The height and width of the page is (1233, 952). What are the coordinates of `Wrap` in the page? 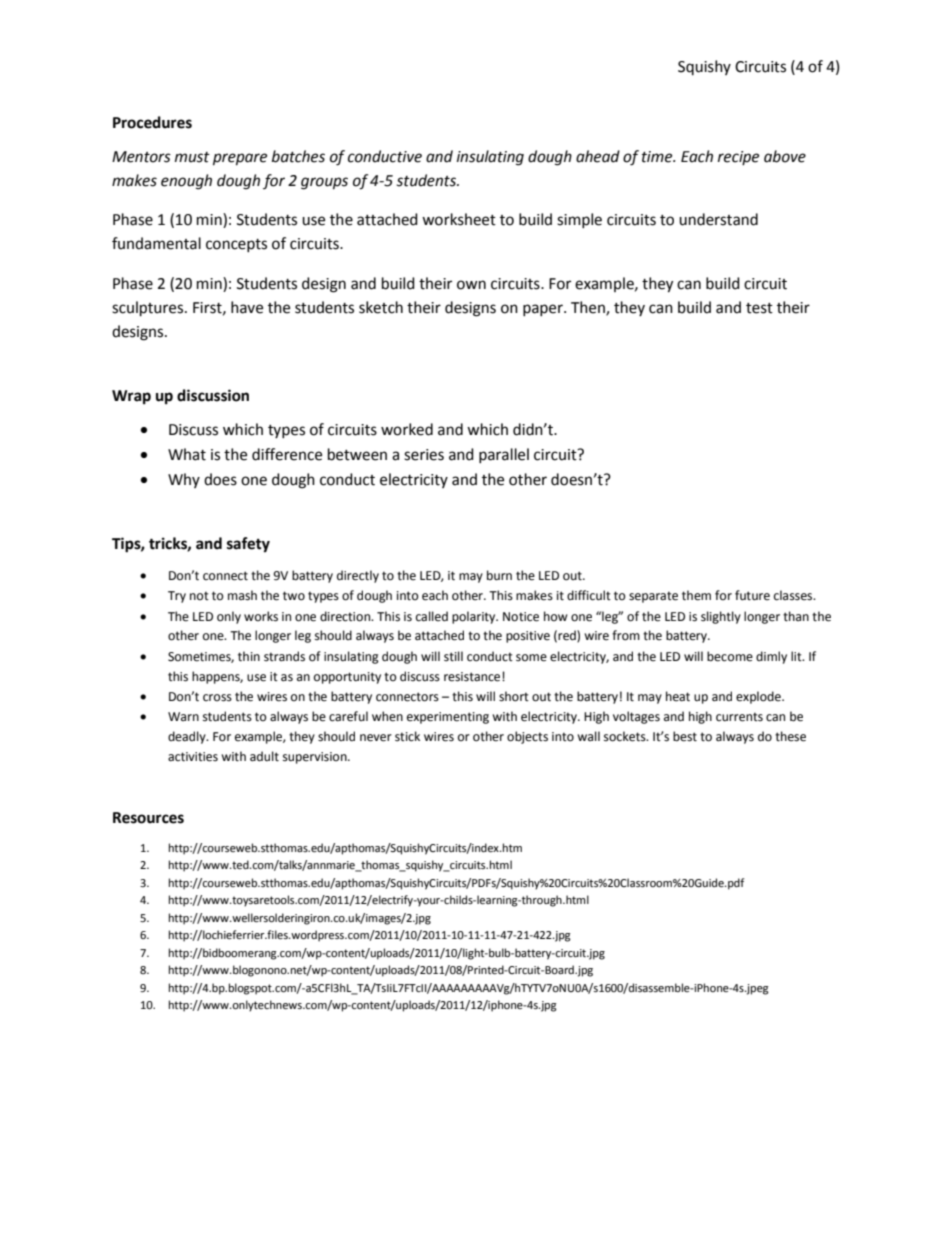 It's located at (131, 397).
